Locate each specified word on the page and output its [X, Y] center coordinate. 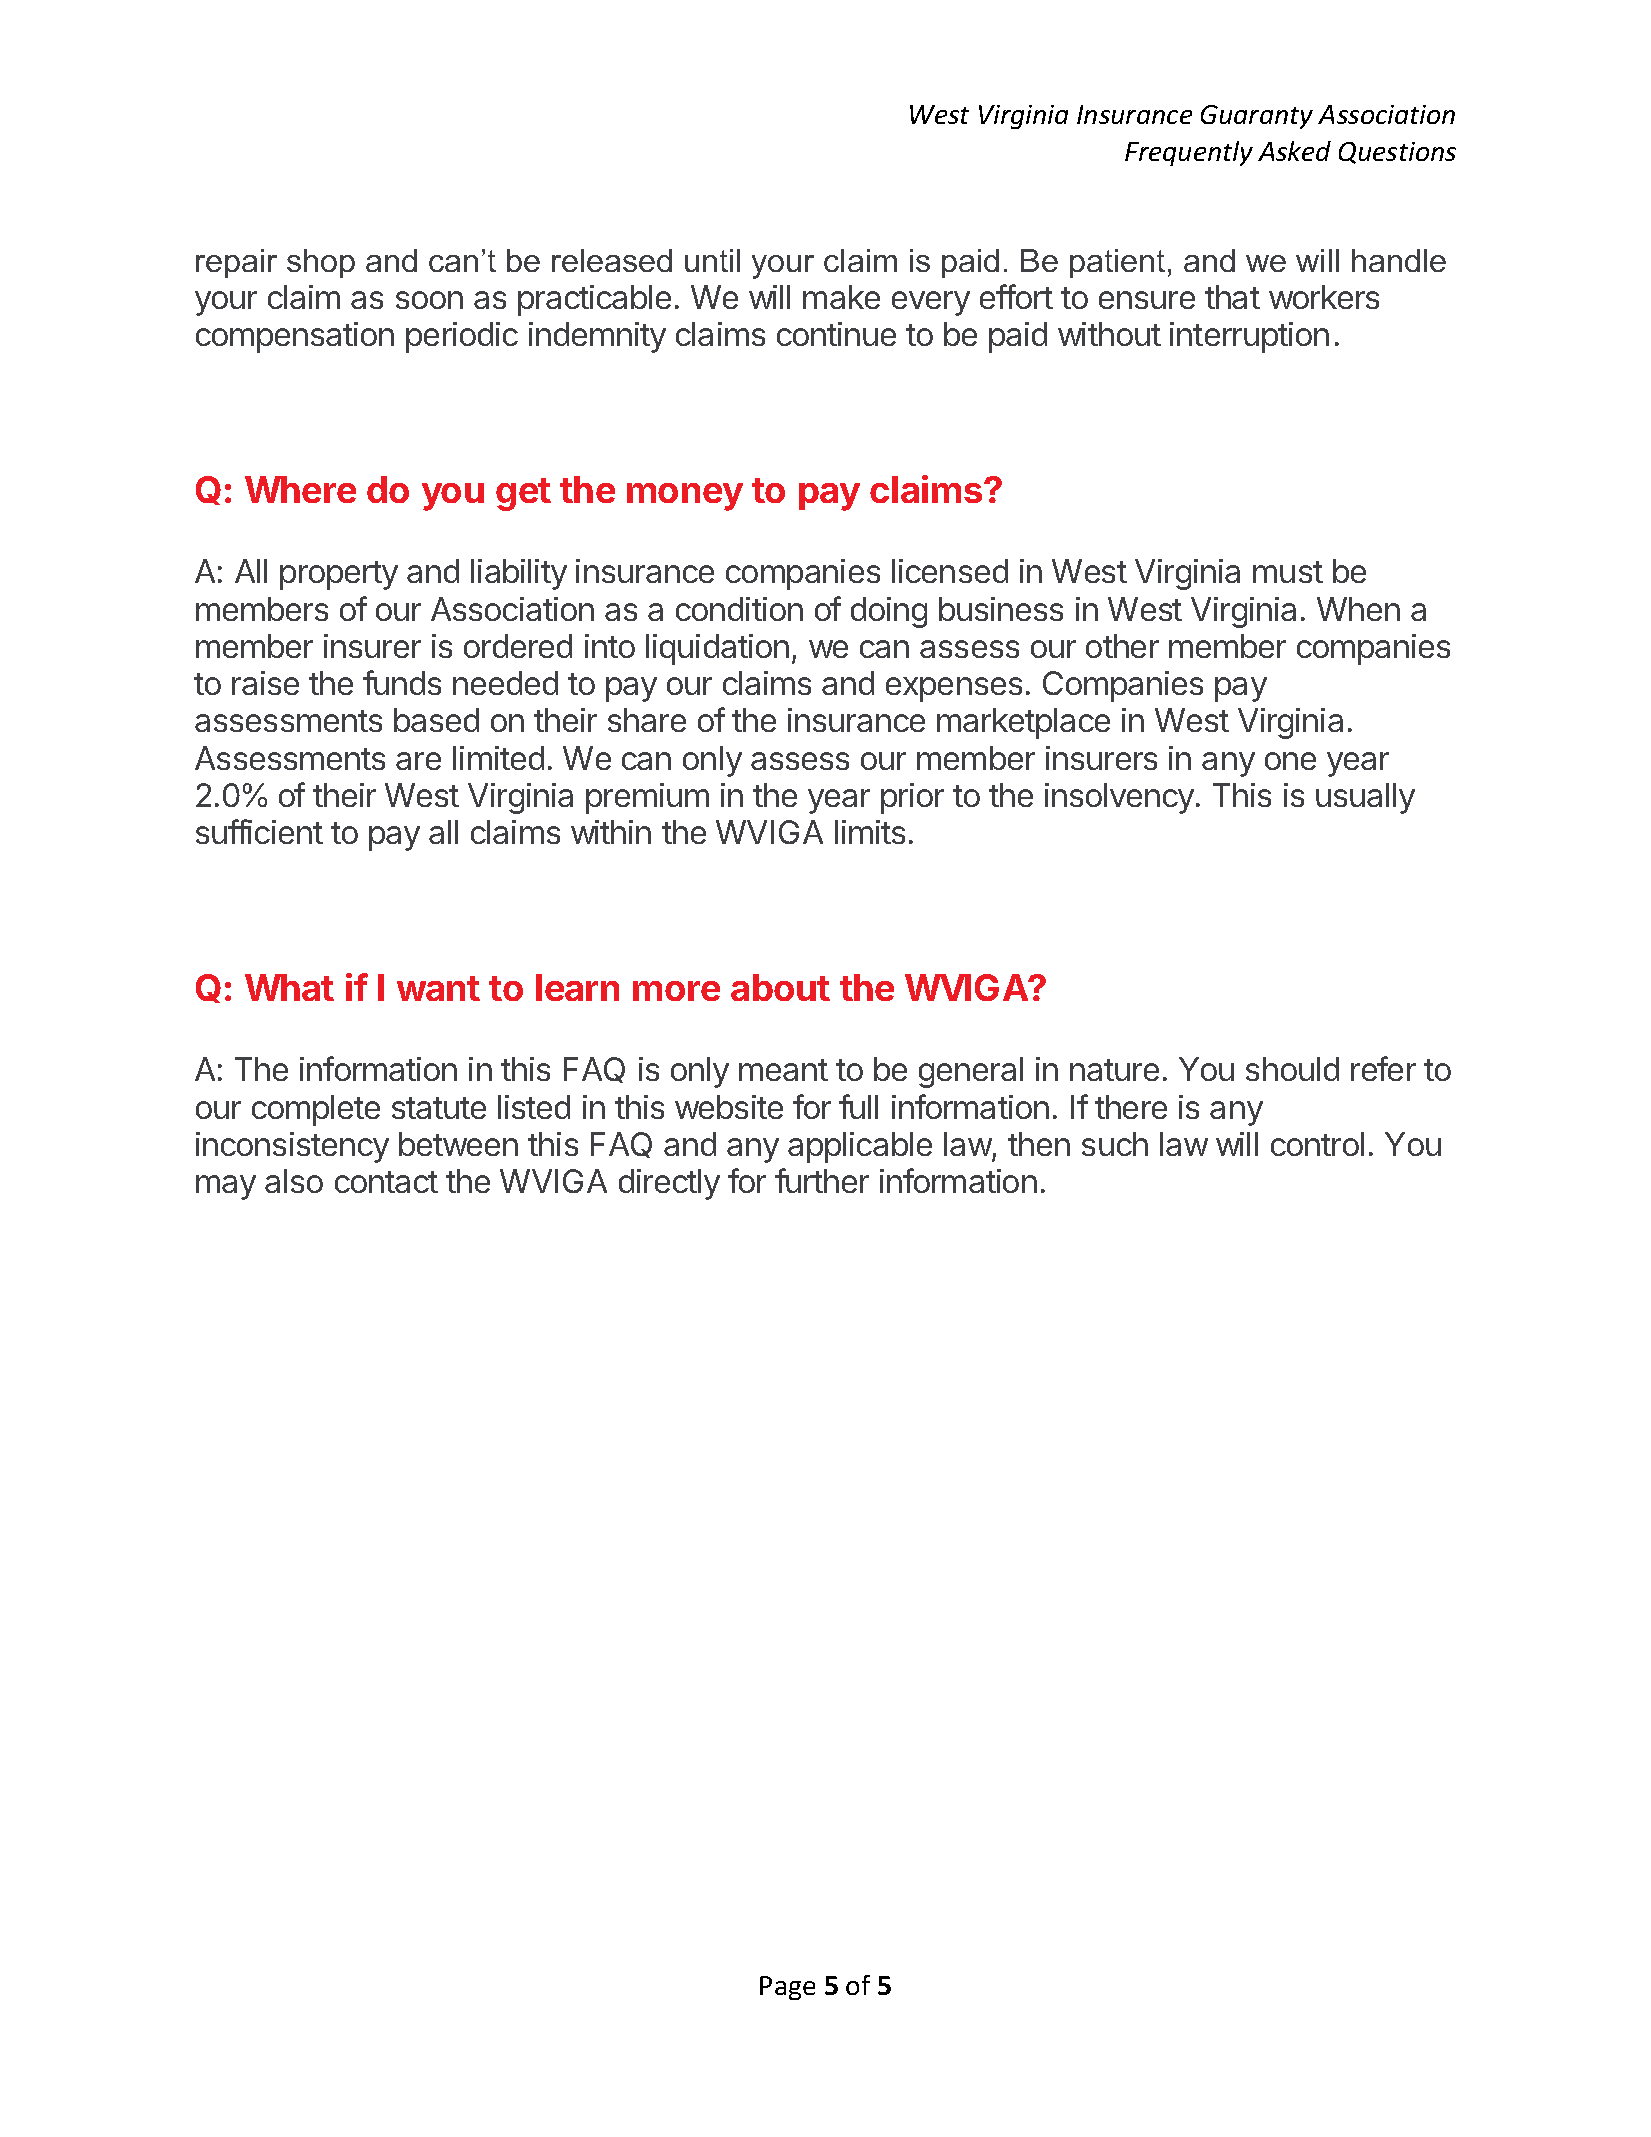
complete [316, 1110]
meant [783, 1070]
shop [321, 263]
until [712, 260]
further [822, 1180]
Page [787, 1988]
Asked [1294, 151]
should [1292, 1069]
